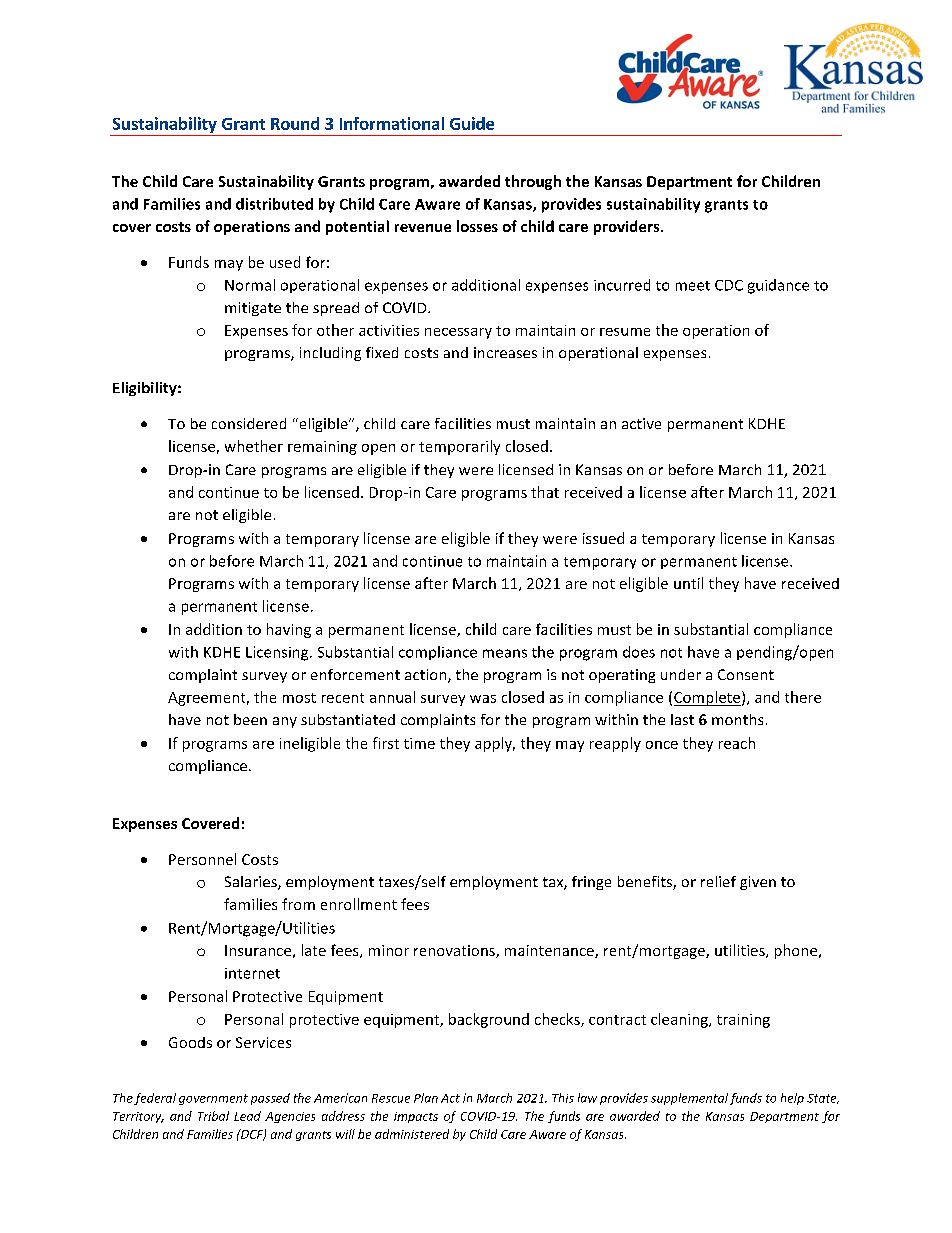 This document has width=952, height=1233. I want to click on Licensing, so click(278, 653).
